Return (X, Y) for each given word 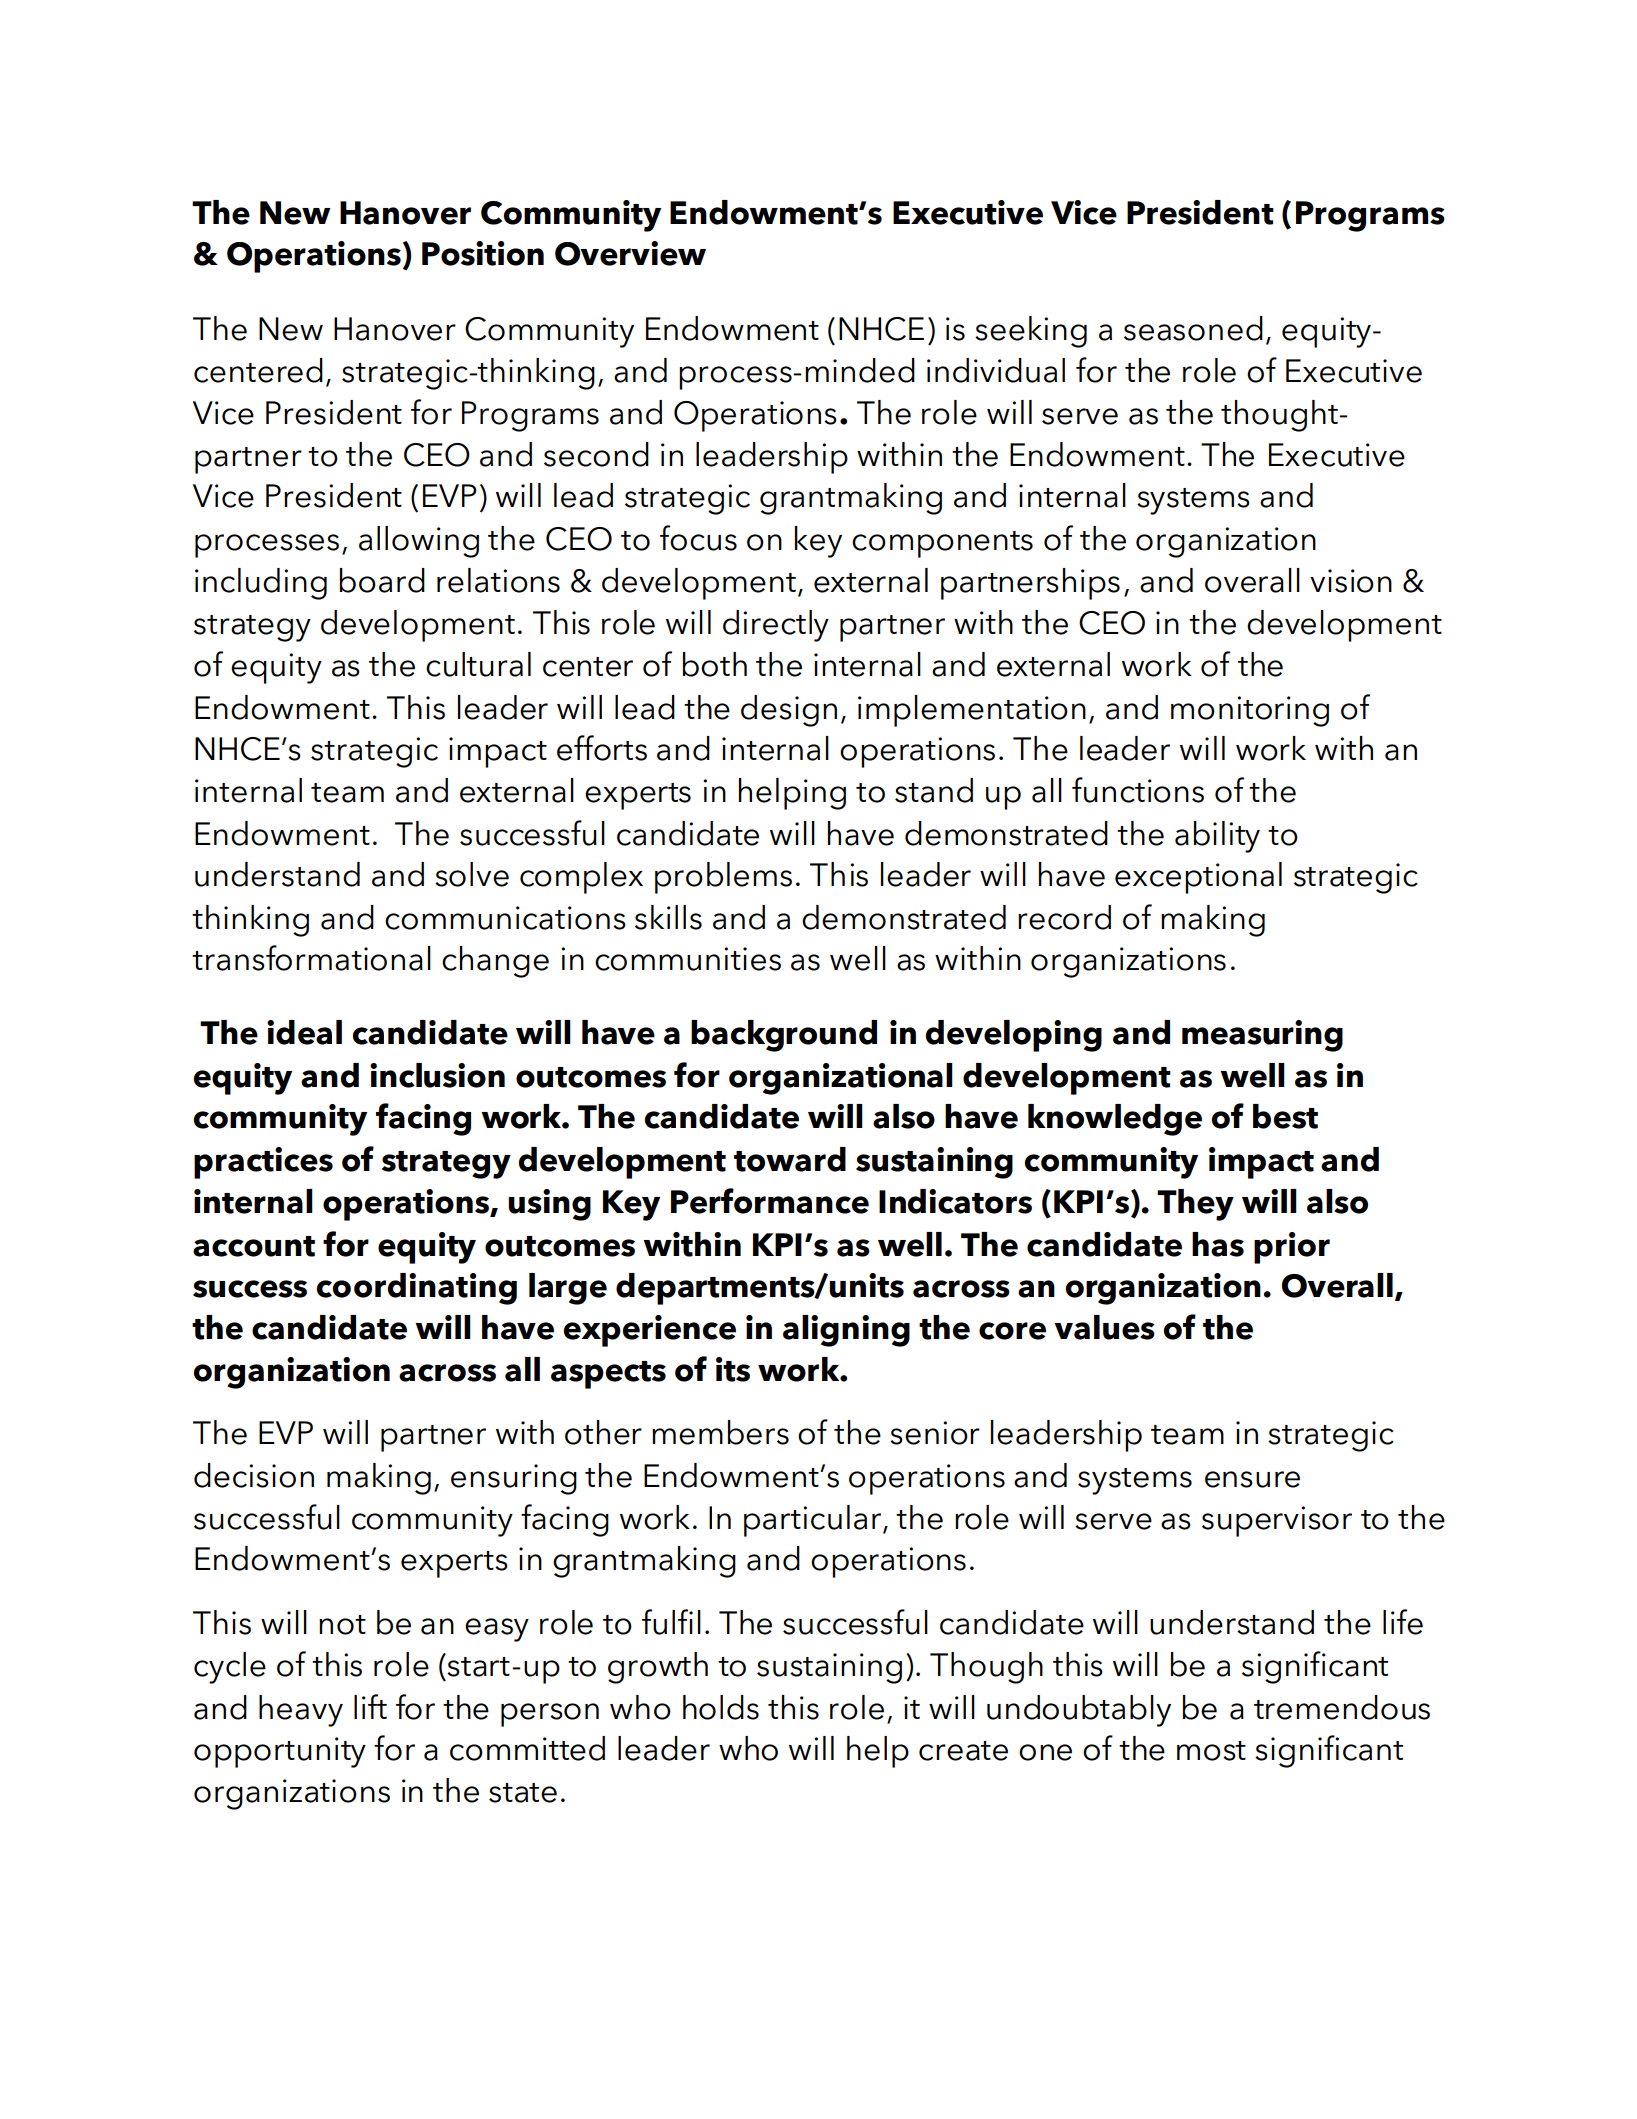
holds (721, 1707)
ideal (304, 1032)
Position (483, 253)
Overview (630, 253)
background (784, 1036)
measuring (1262, 1036)
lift (370, 1706)
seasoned (1193, 328)
